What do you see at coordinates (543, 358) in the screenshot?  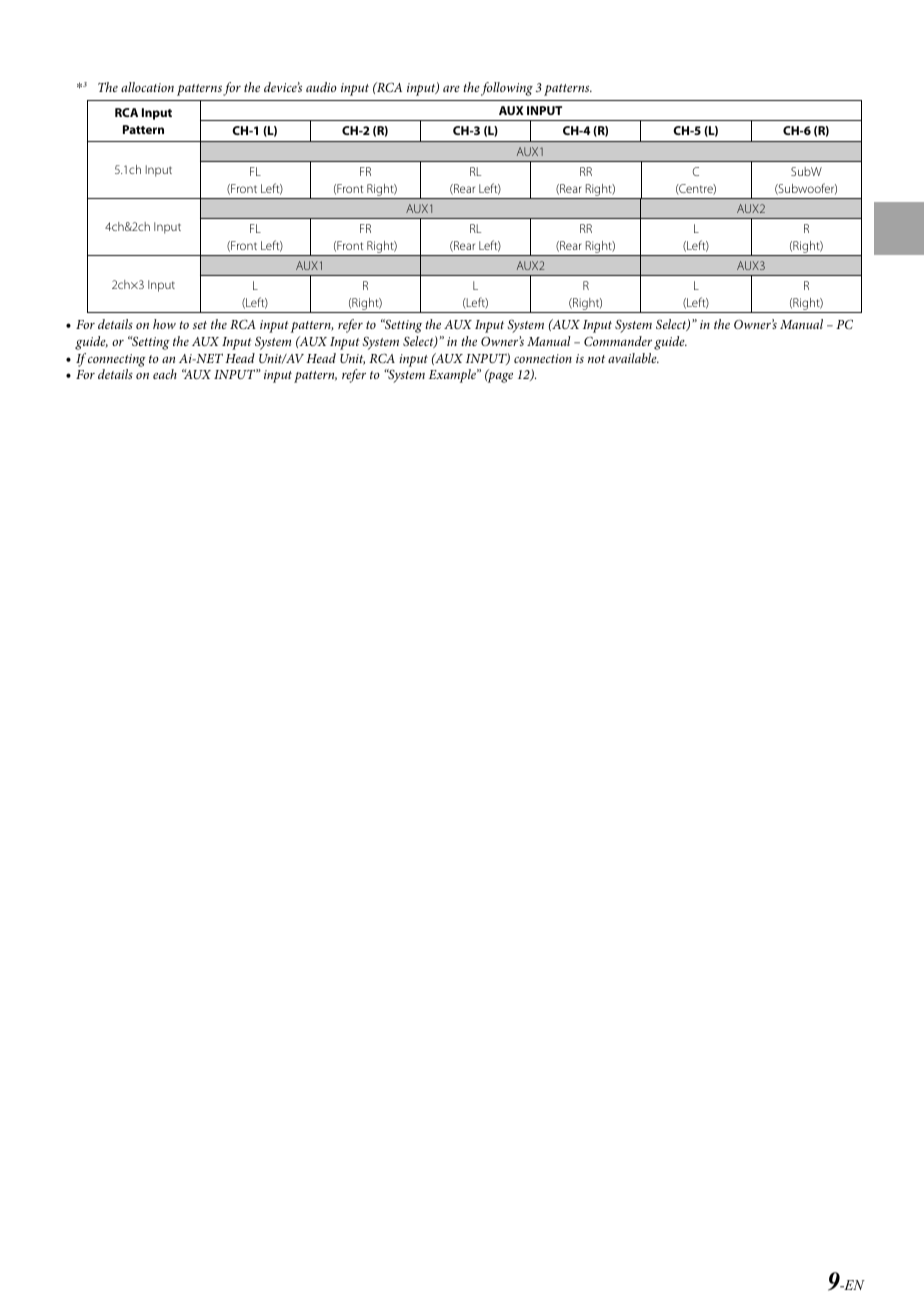 I see `connection` at bounding box center [543, 358].
